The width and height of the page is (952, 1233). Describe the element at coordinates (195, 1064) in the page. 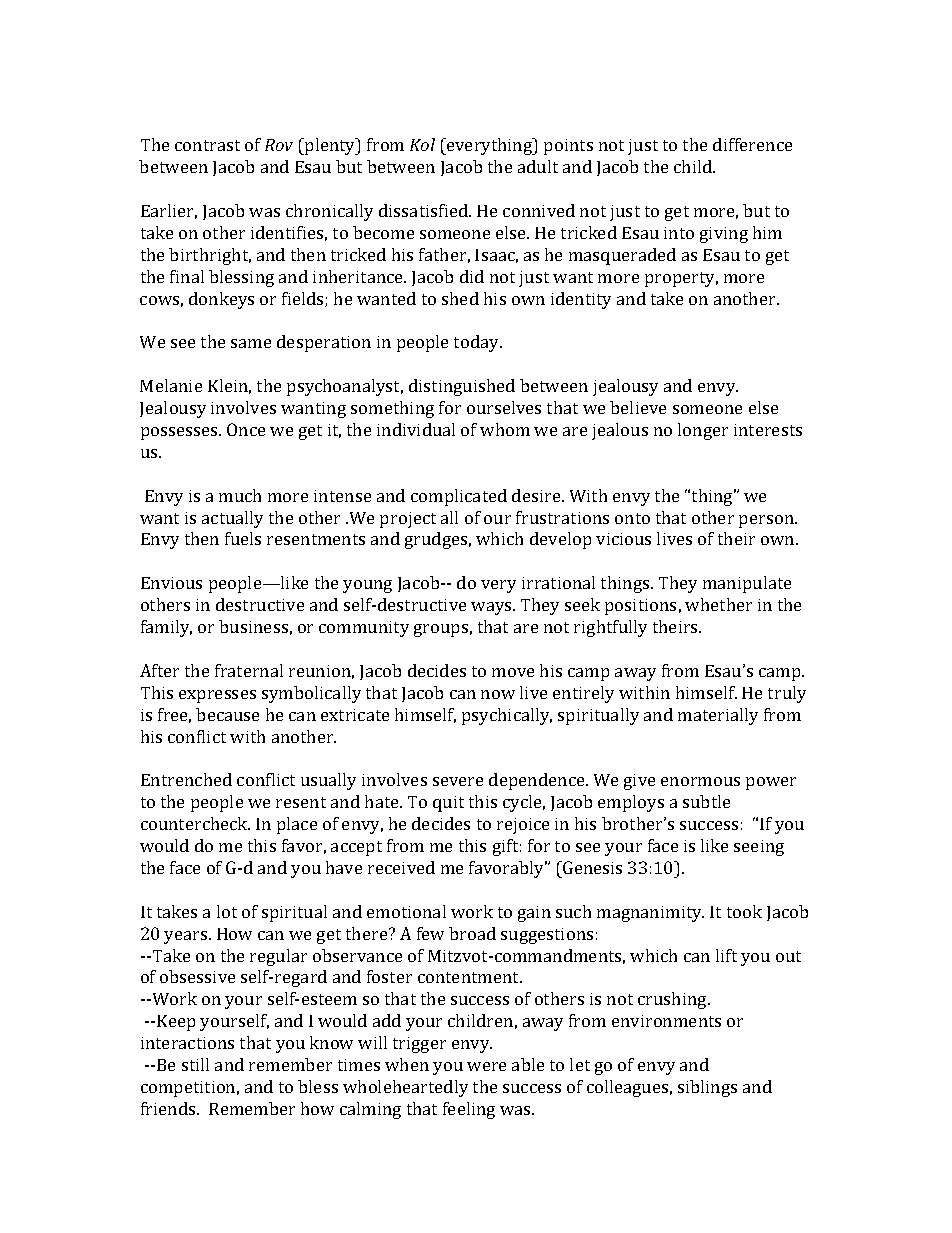

I see `still` at that location.
